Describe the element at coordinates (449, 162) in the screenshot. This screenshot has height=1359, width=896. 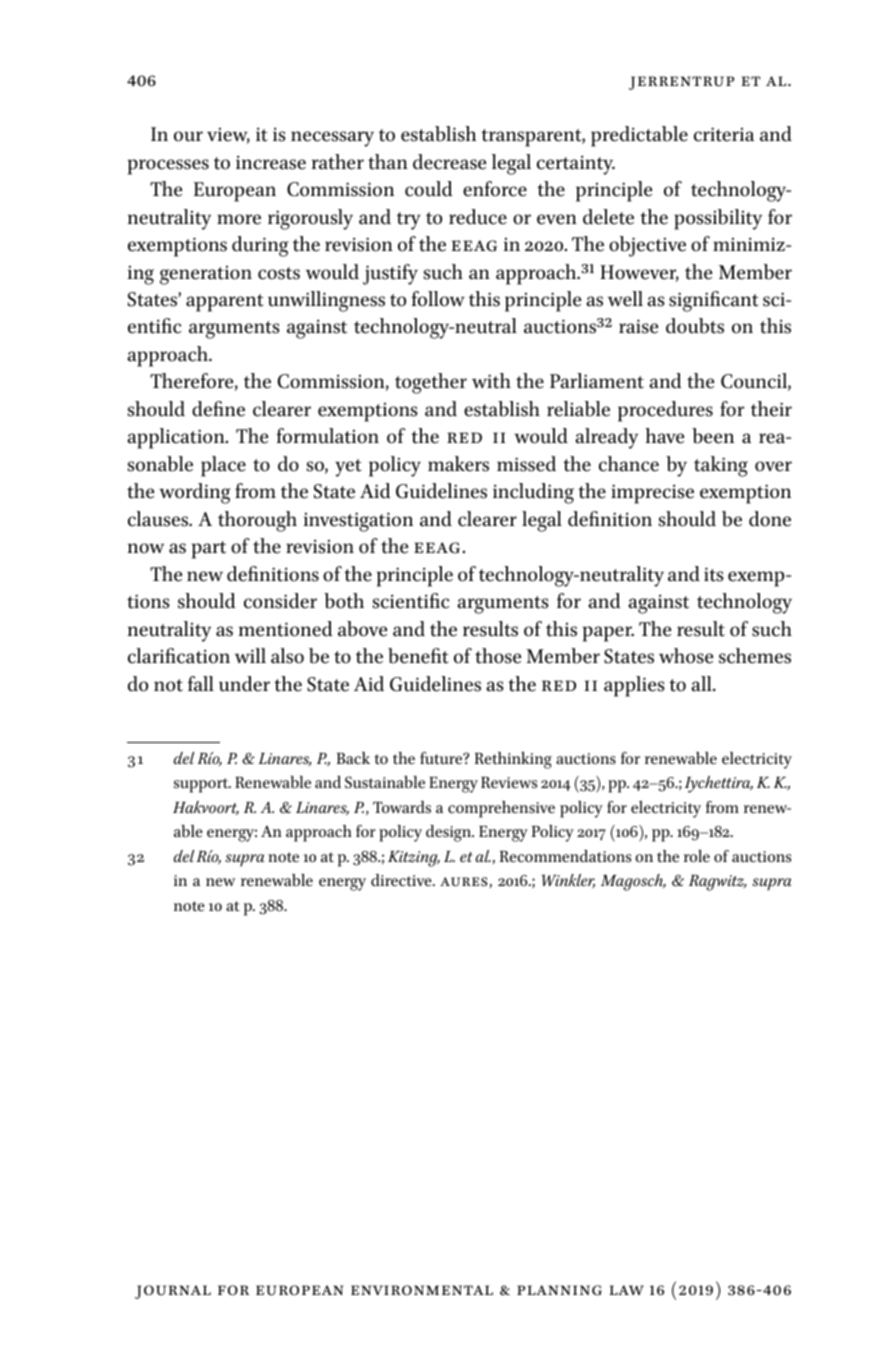
I see `decrease` at that location.
